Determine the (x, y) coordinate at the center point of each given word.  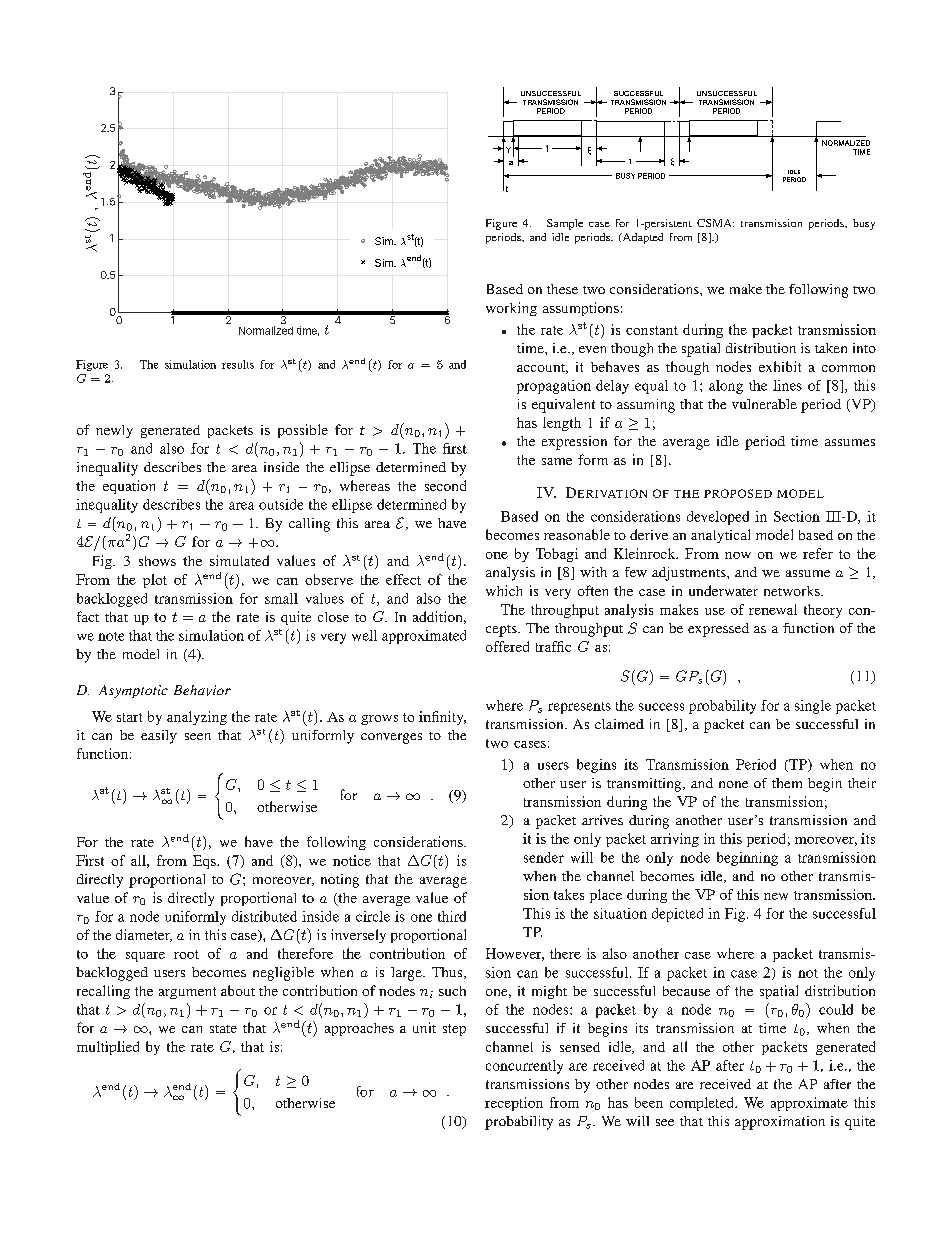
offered (507, 646)
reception (514, 1104)
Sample (565, 224)
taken (831, 348)
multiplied (108, 1048)
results (238, 364)
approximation (780, 1123)
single (813, 707)
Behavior (202, 690)
